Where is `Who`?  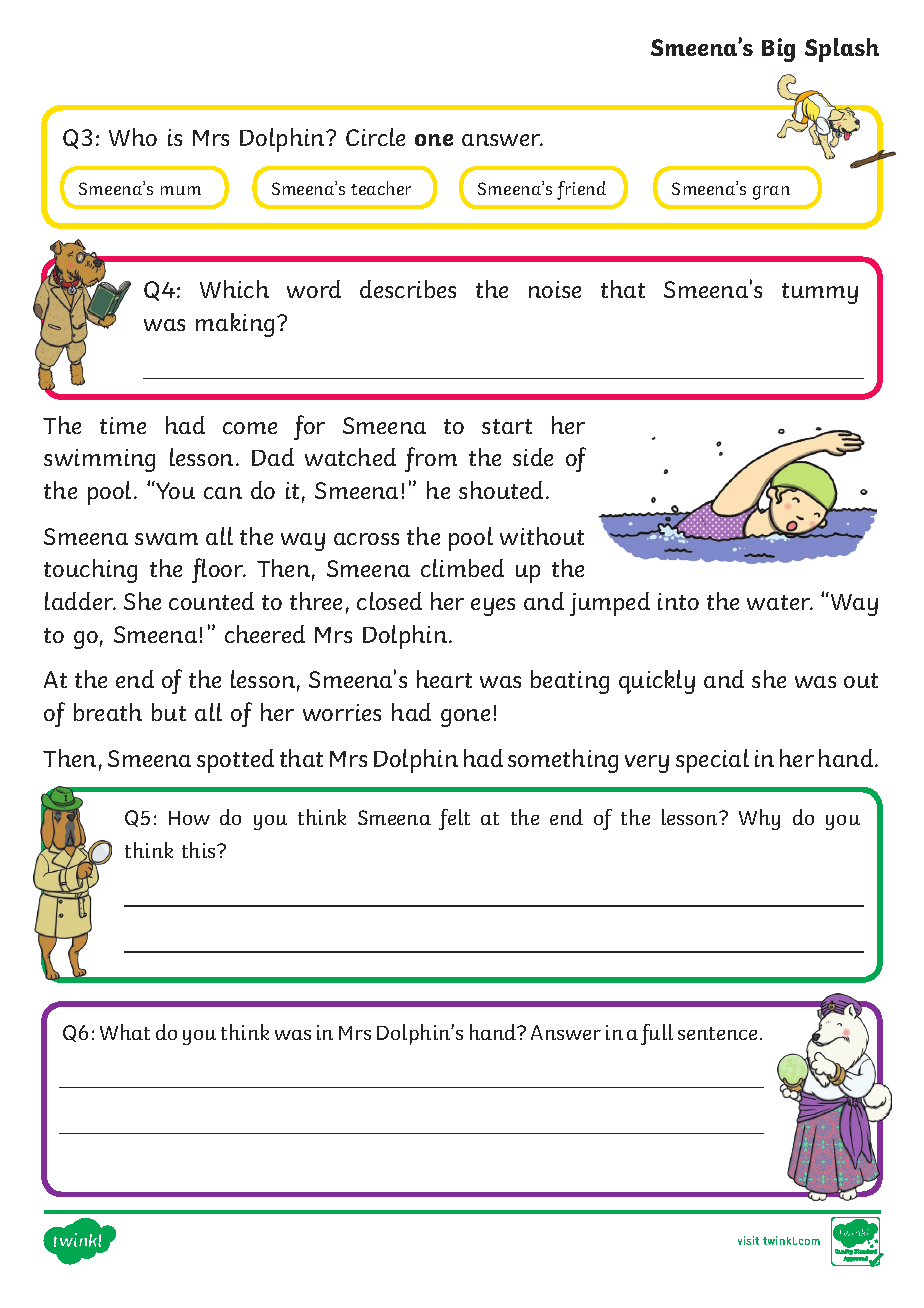 Who is located at coordinates (133, 137).
